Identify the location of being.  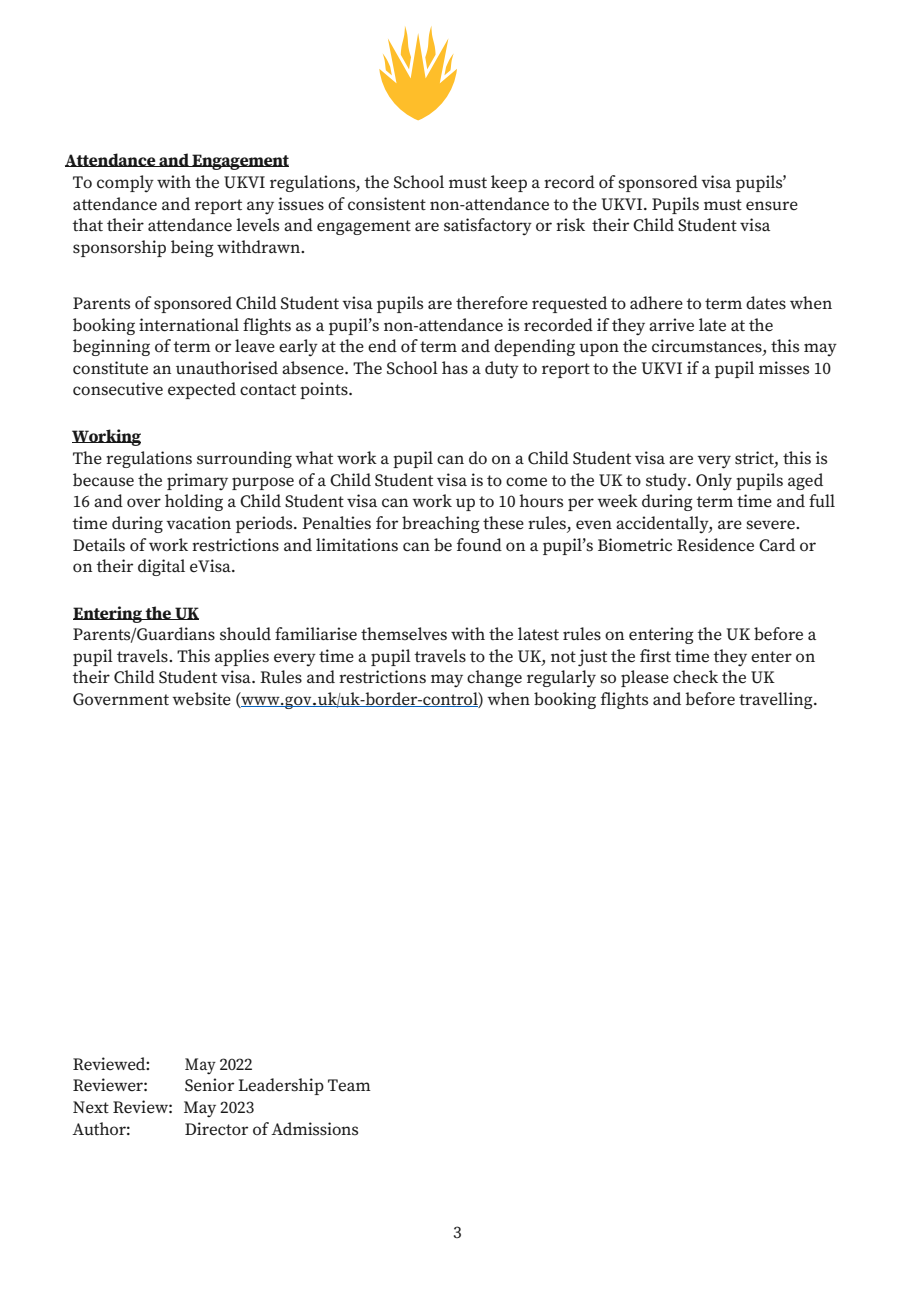
(192, 248).
